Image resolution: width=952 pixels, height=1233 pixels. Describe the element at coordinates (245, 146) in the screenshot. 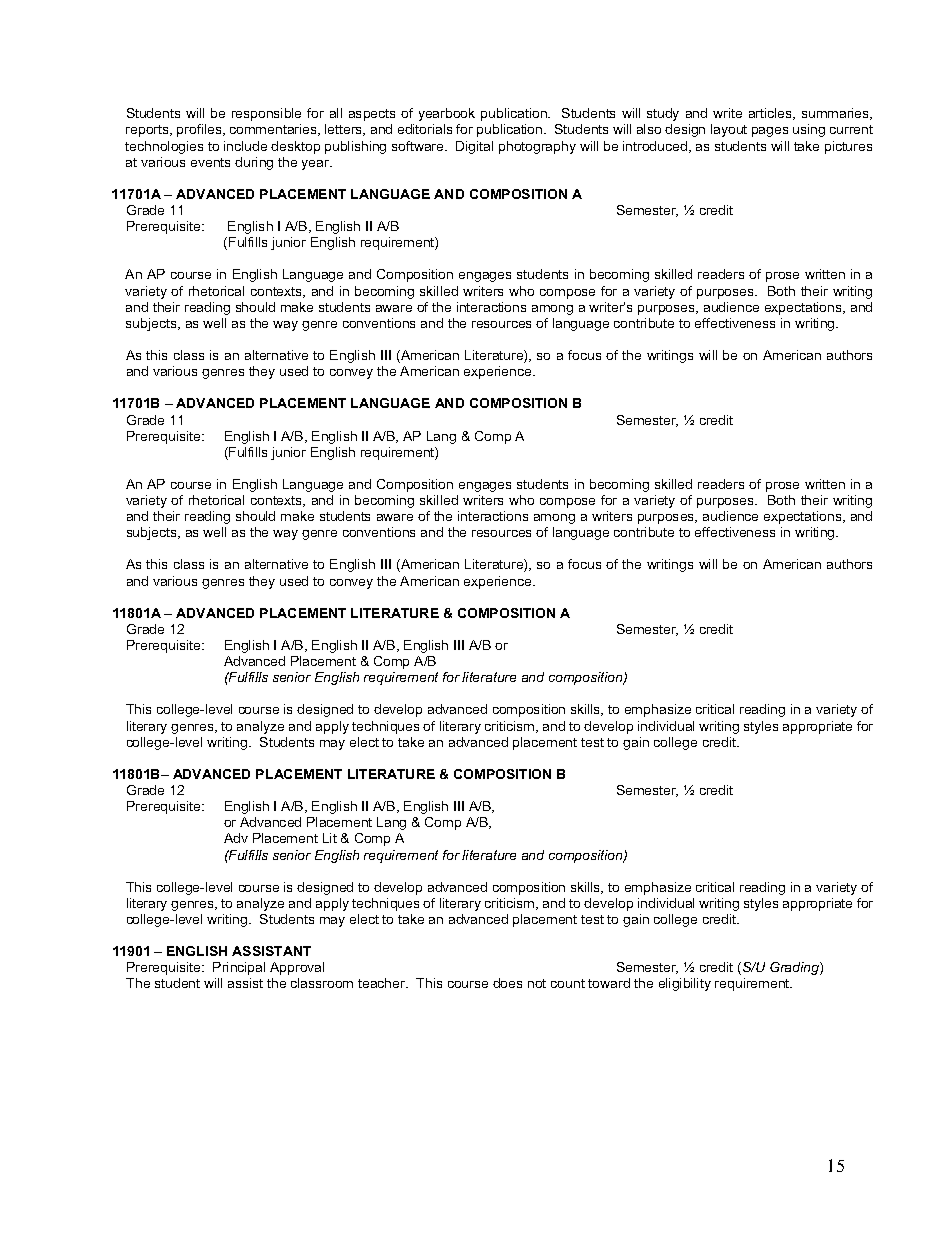

I see `include` at that location.
